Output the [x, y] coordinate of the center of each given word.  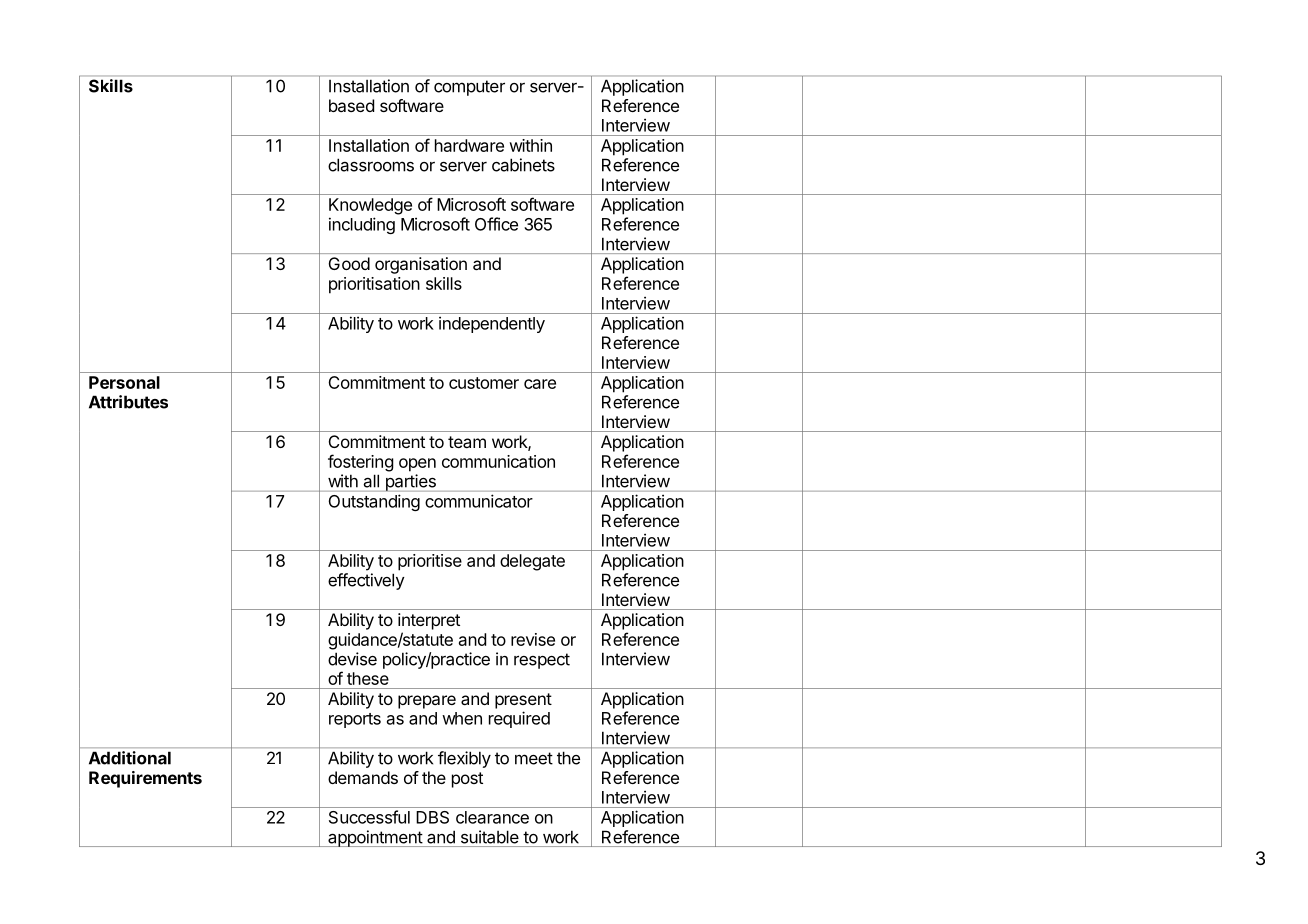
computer [469, 88]
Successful [369, 817]
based [351, 105]
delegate [532, 562]
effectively [366, 581]
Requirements [145, 779]
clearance [492, 817]
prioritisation [374, 285]
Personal [124, 382]
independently [492, 324]
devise [352, 659]
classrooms [371, 165]
